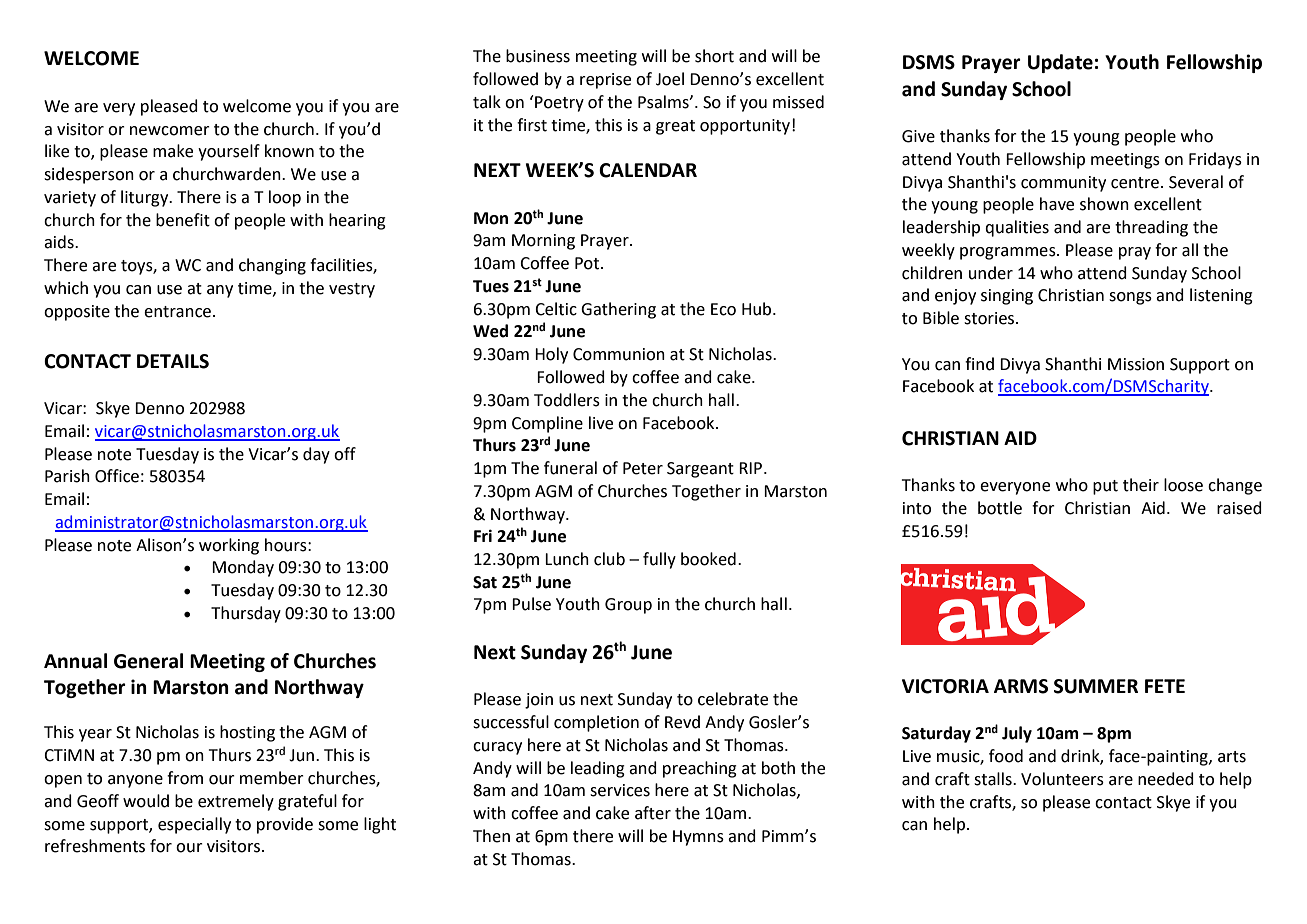 The height and width of the screenshot is (924, 1307). What do you see at coordinates (1105, 487) in the screenshot?
I see `put` at bounding box center [1105, 487].
